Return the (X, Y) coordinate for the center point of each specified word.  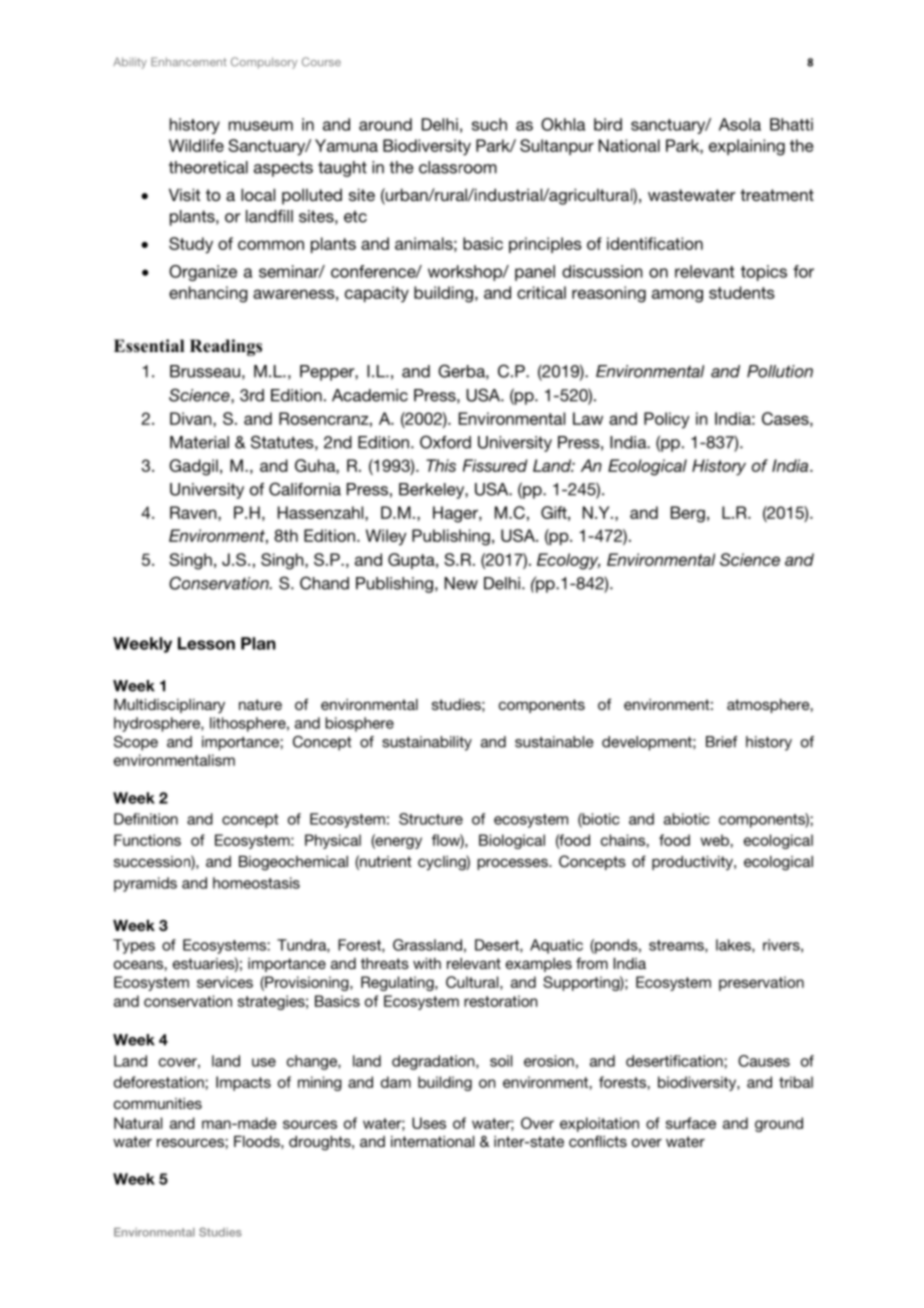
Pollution (780, 371)
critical (541, 292)
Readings (226, 347)
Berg (688, 514)
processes (513, 864)
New (461, 583)
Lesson (206, 643)
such (489, 124)
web (715, 840)
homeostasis (256, 883)
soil (501, 1061)
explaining (747, 147)
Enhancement (189, 61)
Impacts (243, 1083)
